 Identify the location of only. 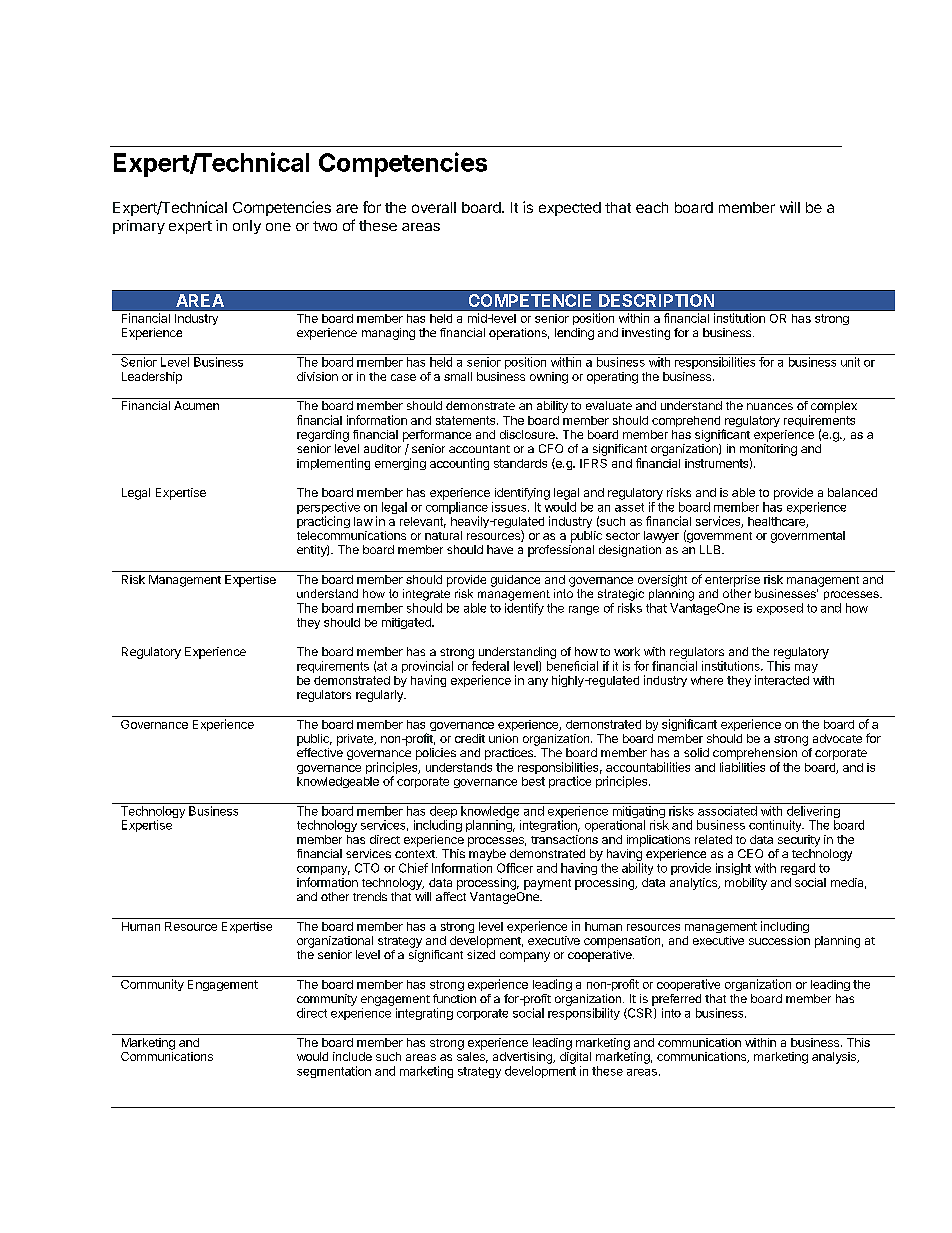
(247, 227).
